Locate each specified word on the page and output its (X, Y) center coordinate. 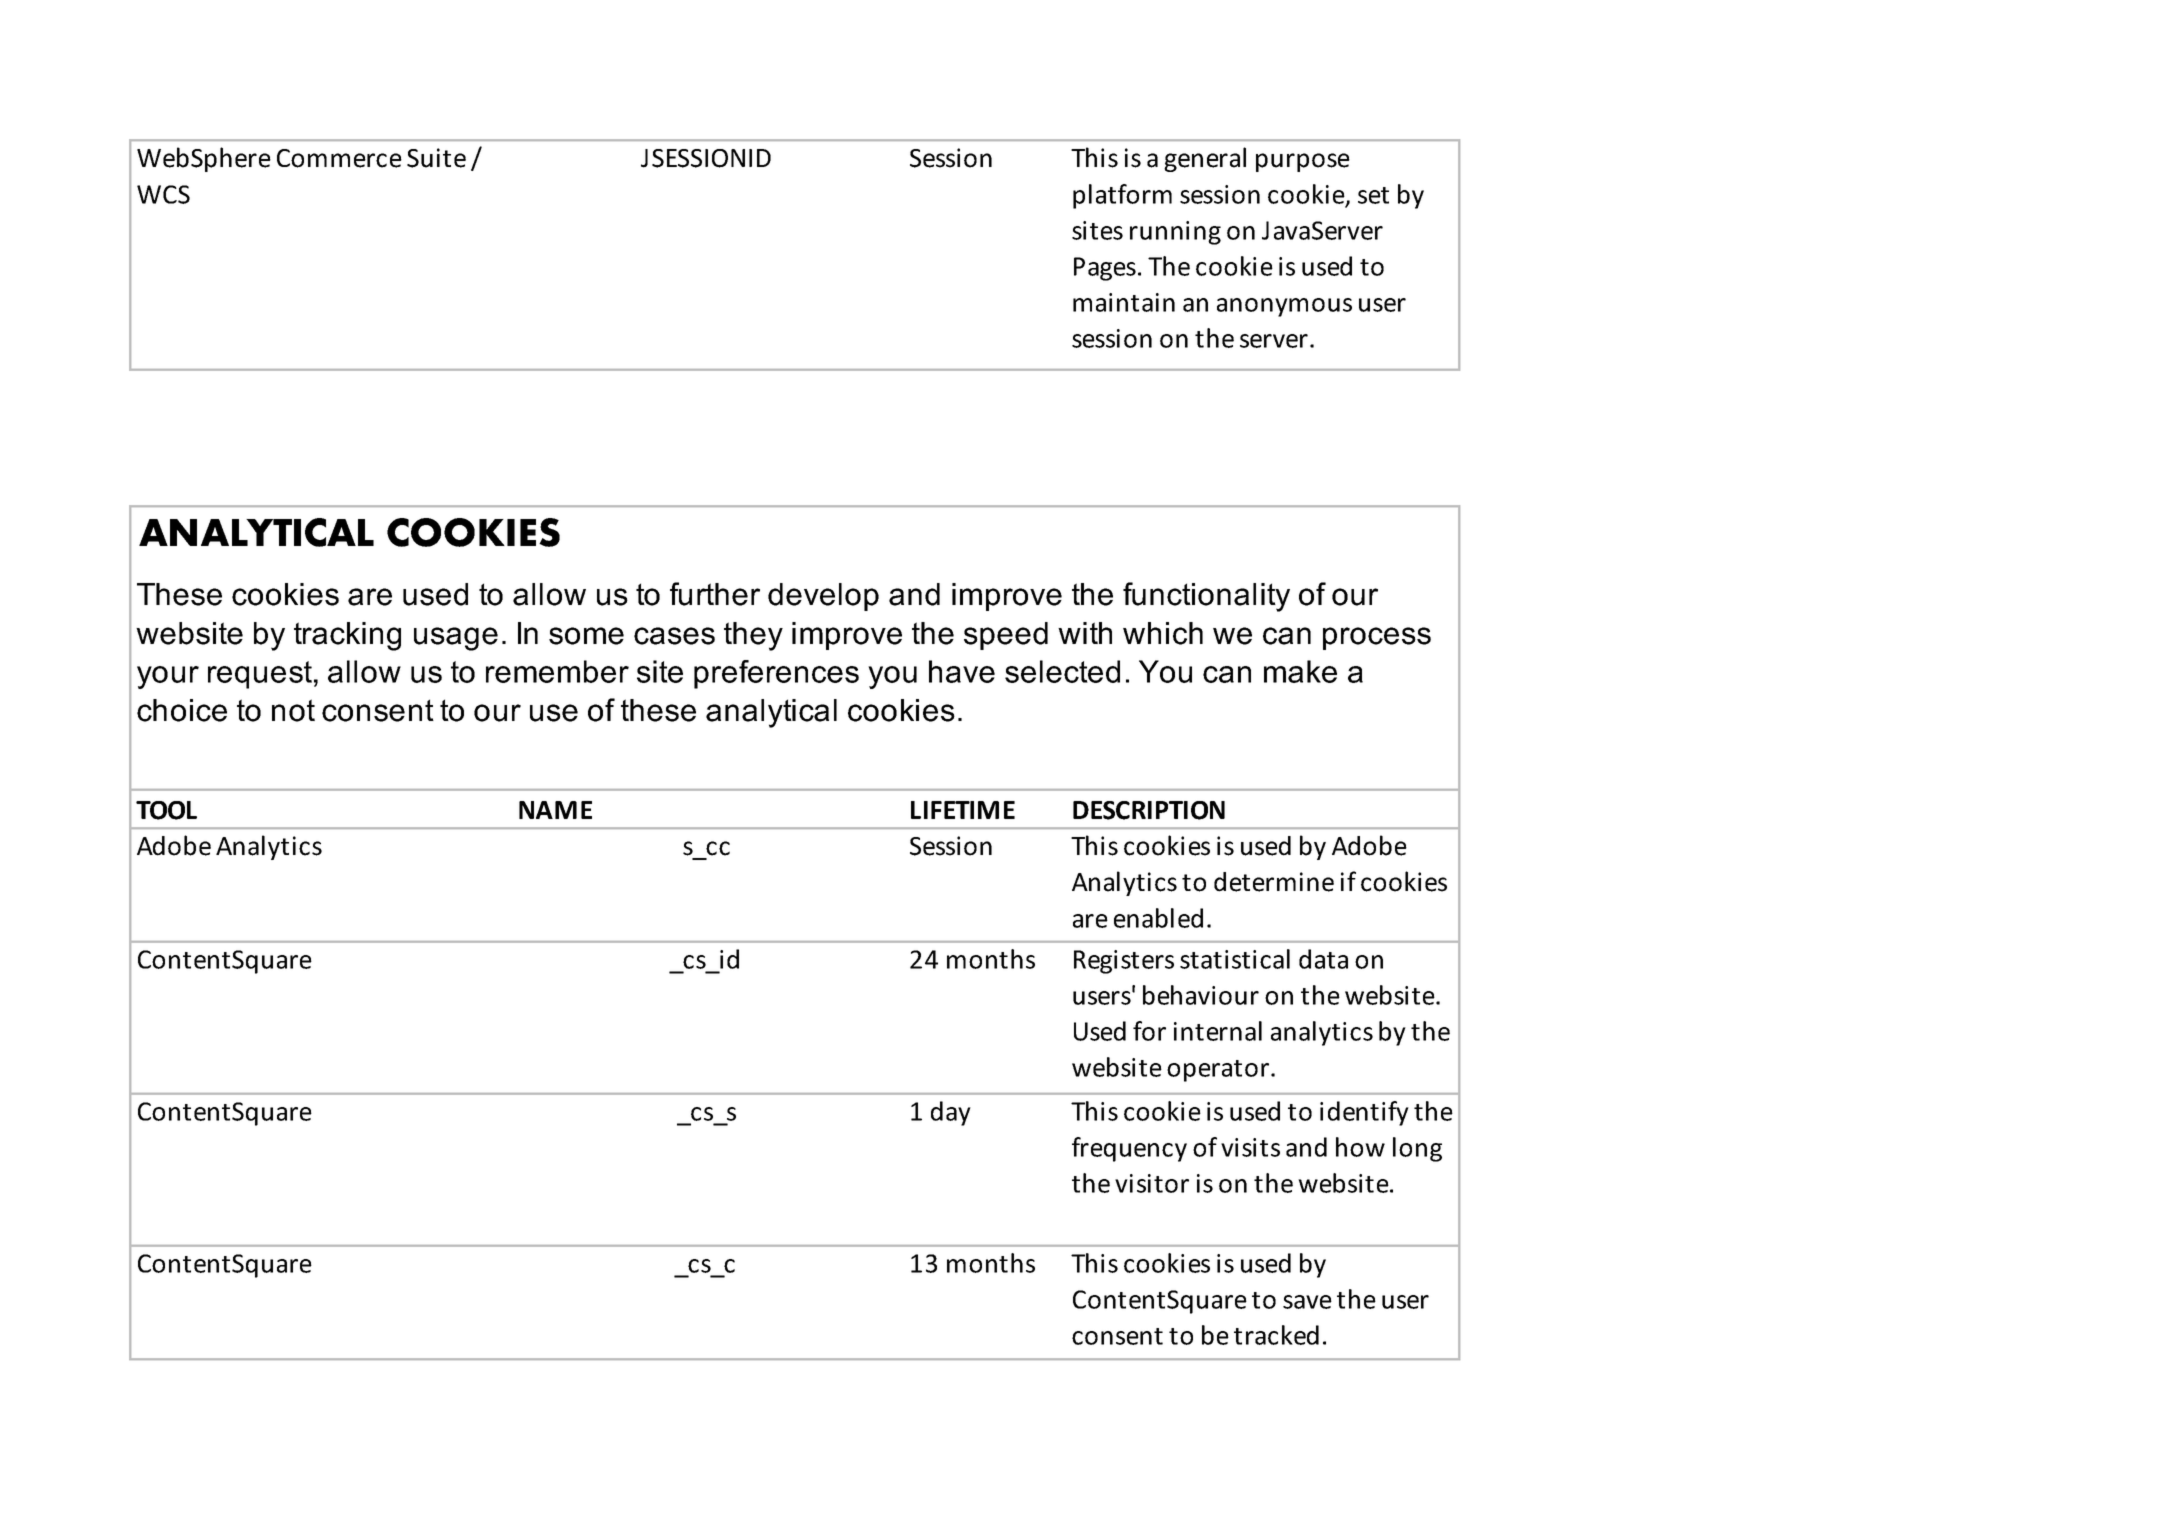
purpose (1303, 162)
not (293, 710)
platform (1122, 196)
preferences (776, 674)
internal (1218, 1031)
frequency (1129, 1149)
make (1300, 671)
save (1307, 1302)
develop (823, 597)
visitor (1152, 1183)
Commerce (339, 158)
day (951, 1113)
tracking (347, 636)
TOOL (166, 810)
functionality (1206, 597)
